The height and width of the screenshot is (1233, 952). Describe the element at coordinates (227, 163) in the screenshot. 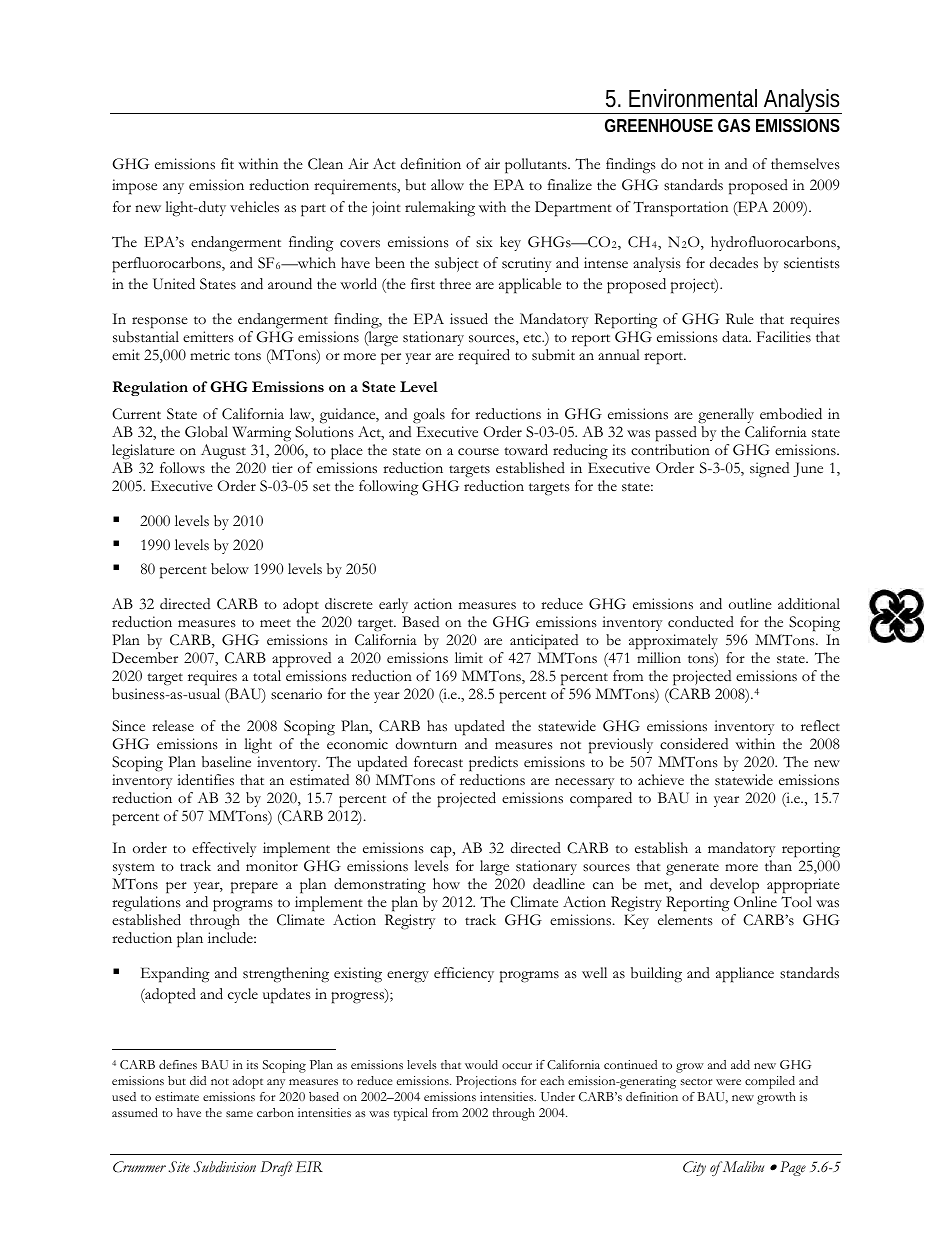

I see `fit` at that location.
